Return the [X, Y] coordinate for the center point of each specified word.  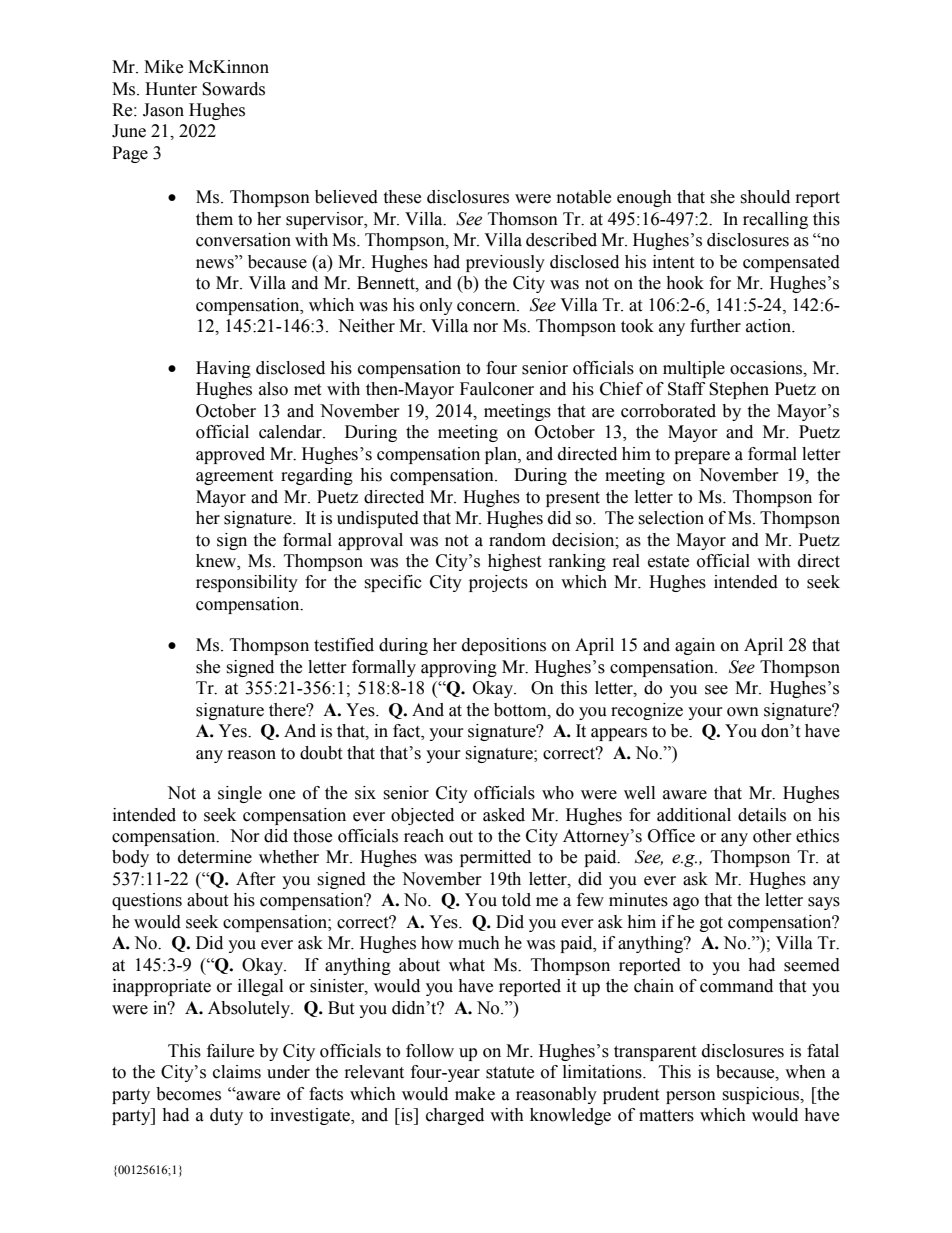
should [765, 197]
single [240, 794]
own [743, 712]
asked [504, 815]
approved [230, 455]
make [475, 1094]
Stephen [739, 390]
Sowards [233, 89]
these [402, 197]
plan [502, 455]
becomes [188, 1094]
